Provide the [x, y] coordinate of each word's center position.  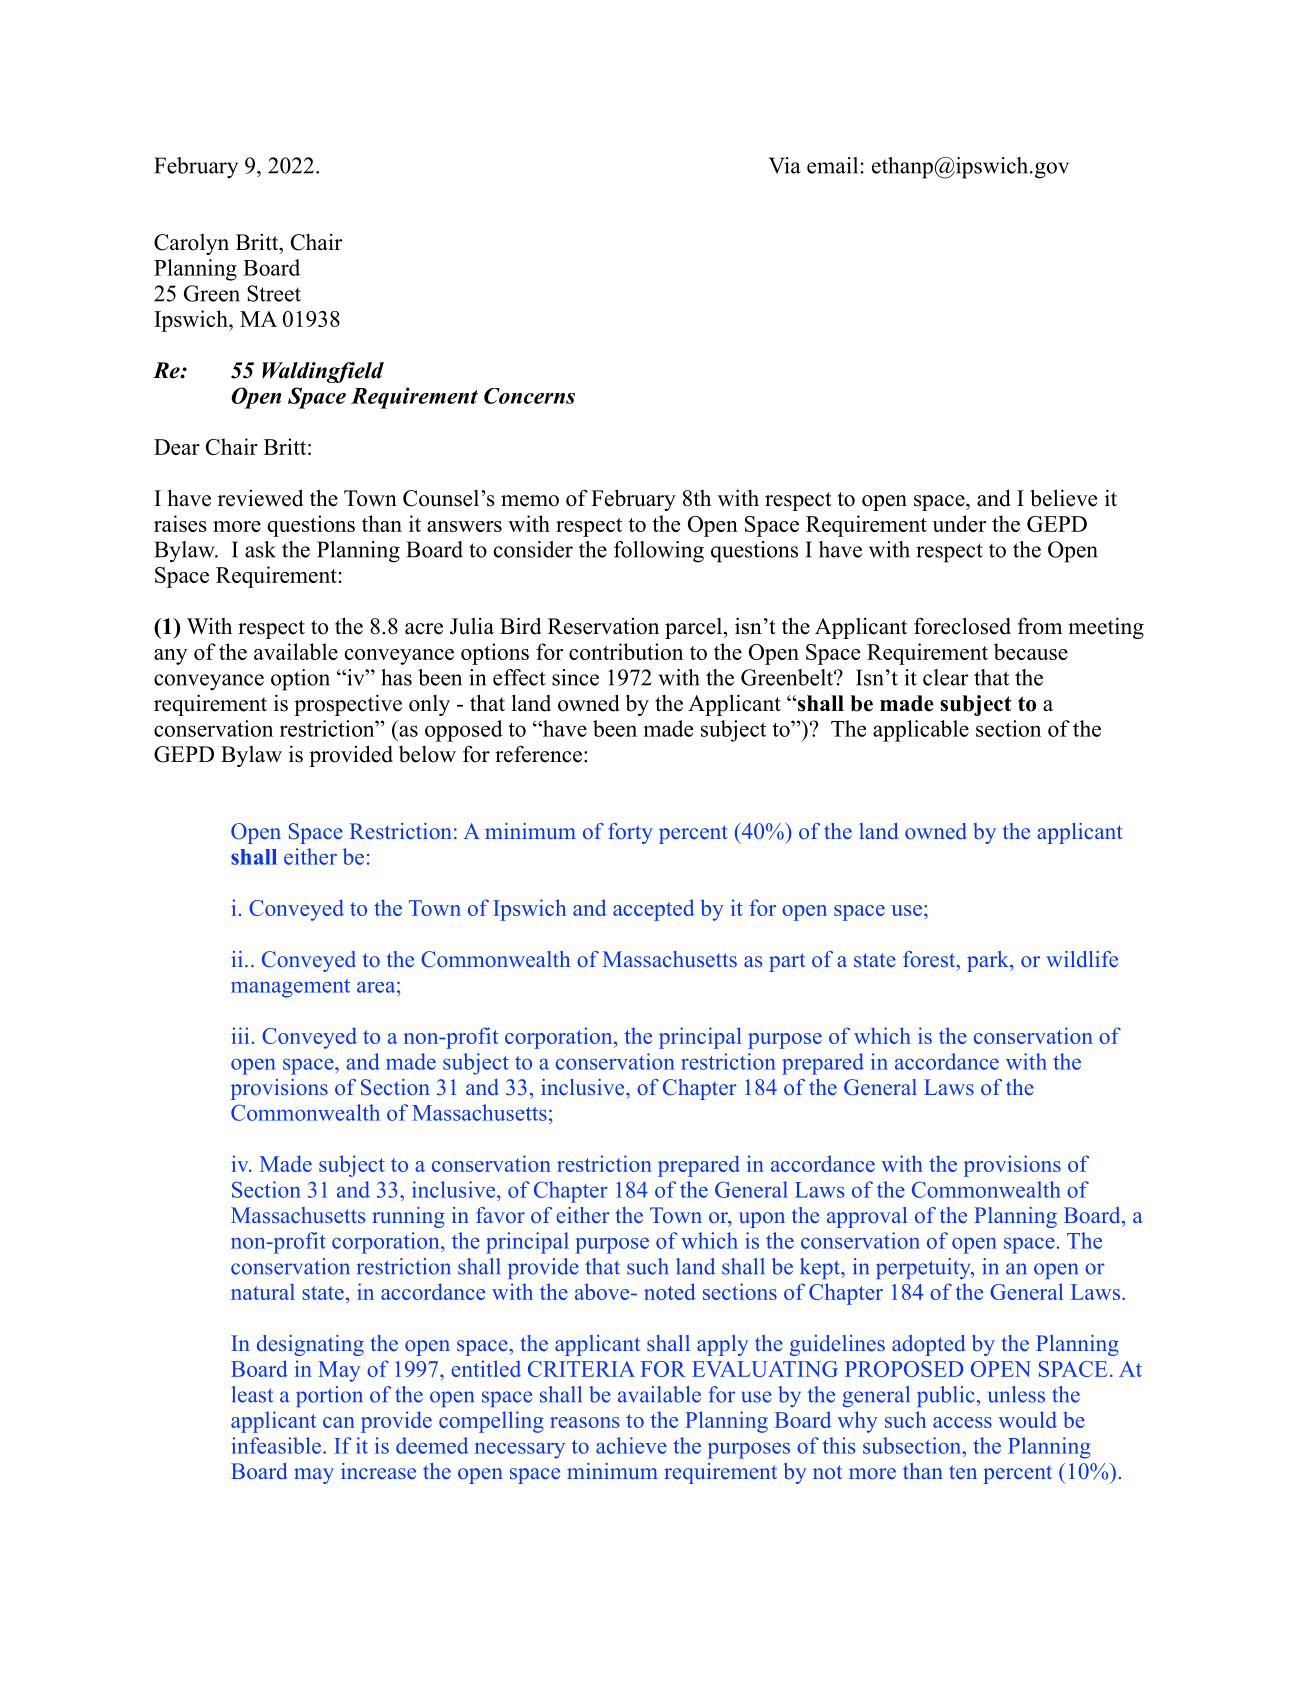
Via [785, 165]
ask [260, 549]
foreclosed [962, 626]
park [989, 961]
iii [240, 1035]
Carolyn [191, 244]
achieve [631, 1445]
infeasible [278, 1445]
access [962, 1422]
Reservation [603, 626]
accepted [653, 910]
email [832, 165]
